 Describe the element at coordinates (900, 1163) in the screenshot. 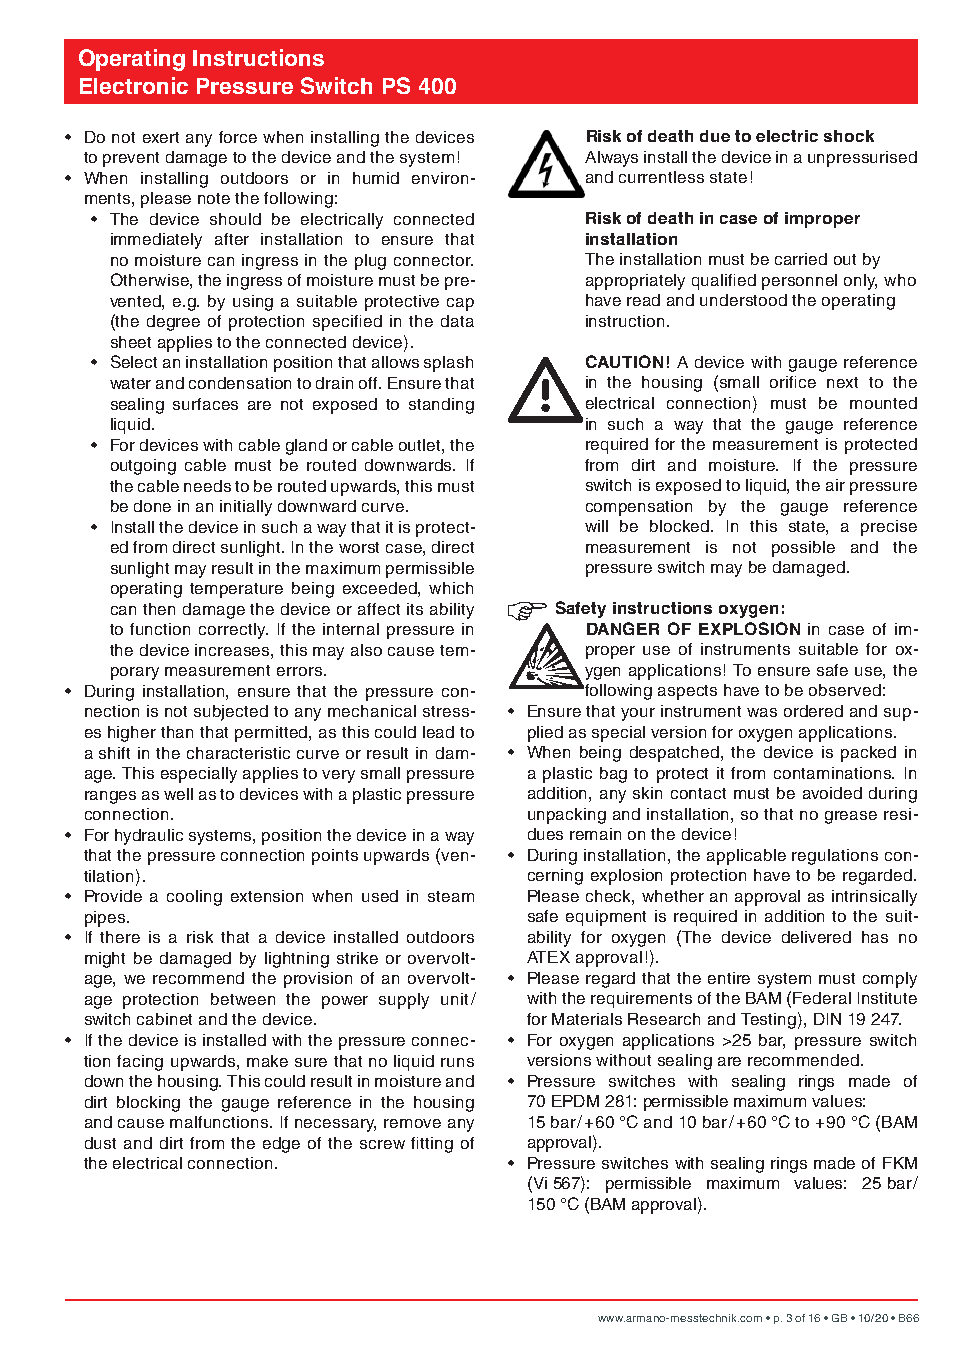

I see `FKM` at that location.
